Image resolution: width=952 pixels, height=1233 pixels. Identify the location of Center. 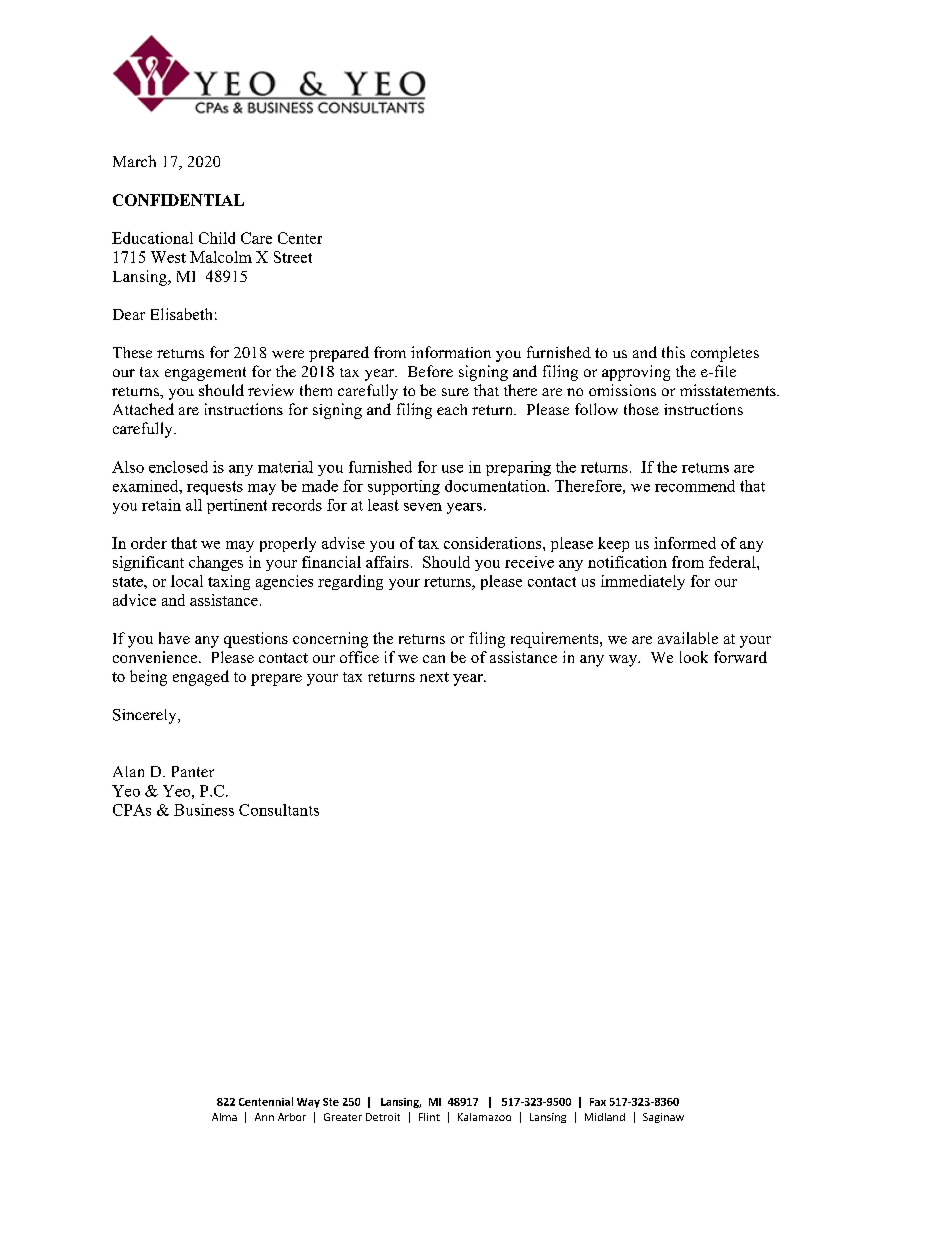
(300, 238).
